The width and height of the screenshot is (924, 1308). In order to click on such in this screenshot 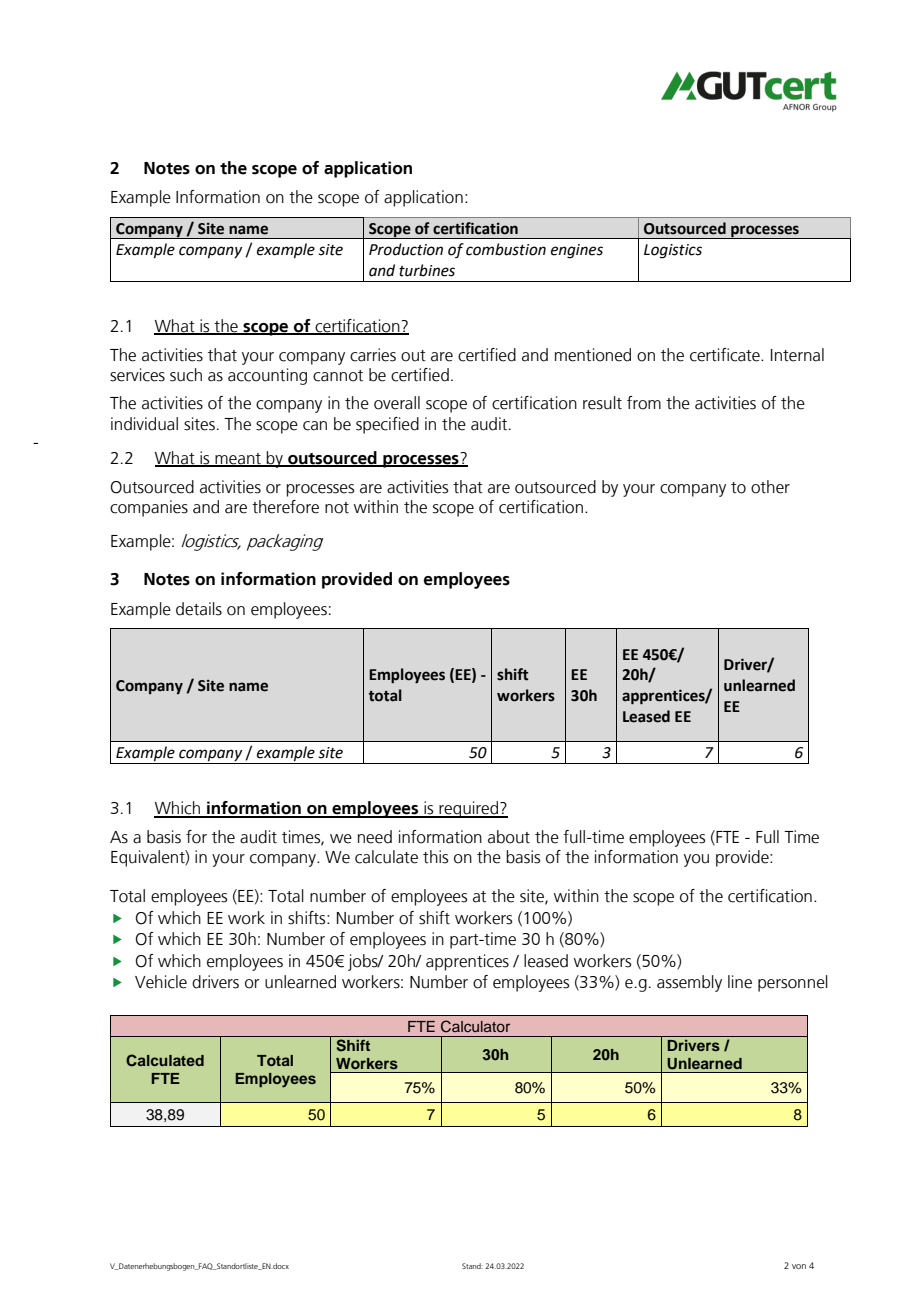, I will do `click(186, 375)`.
